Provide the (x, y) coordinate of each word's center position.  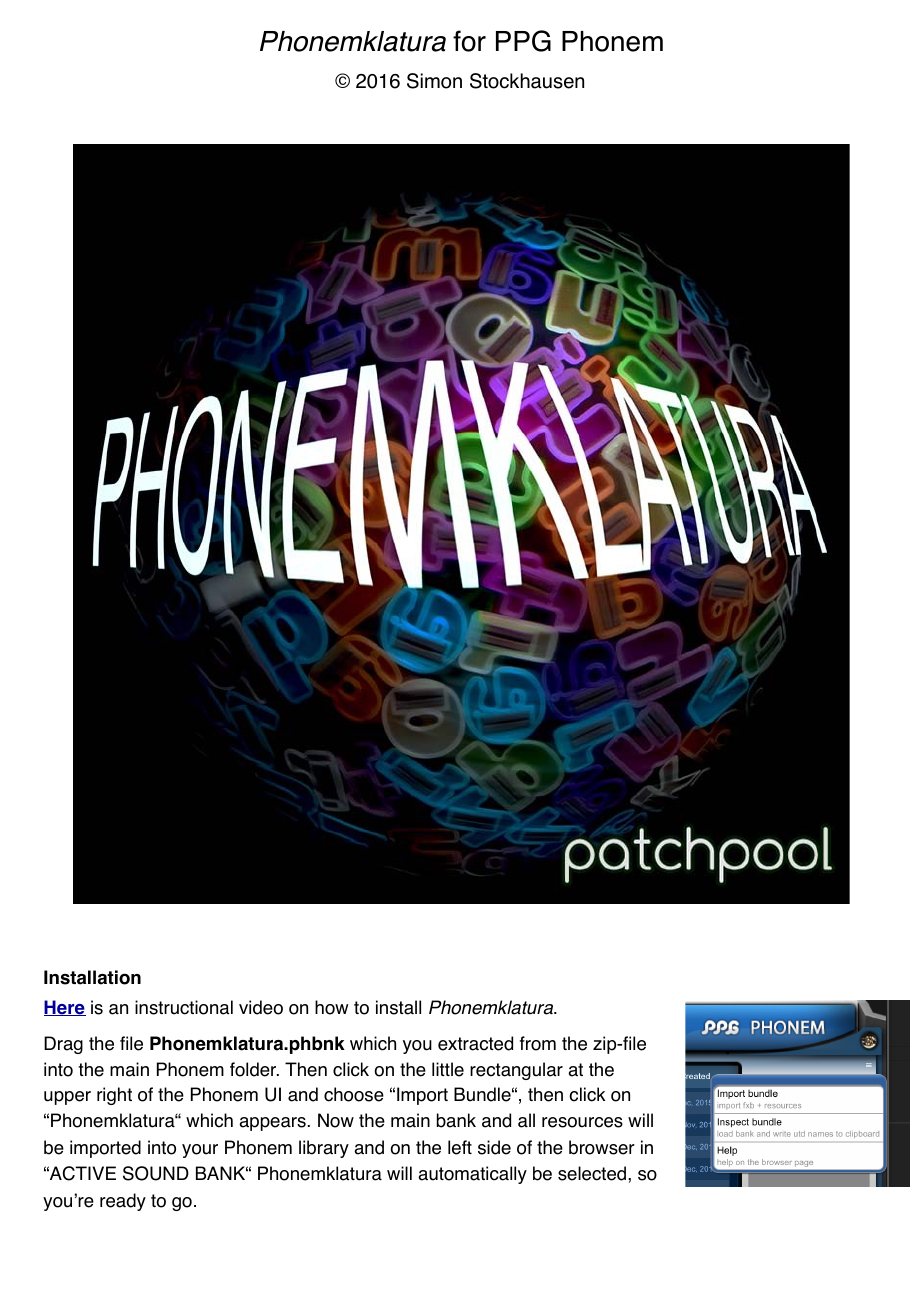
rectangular (516, 1071)
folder (254, 1069)
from (538, 1043)
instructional (184, 1007)
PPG (523, 41)
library (324, 1149)
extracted (475, 1043)
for (469, 41)
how (331, 1007)
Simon (434, 81)
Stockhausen (527, 81)
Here (65, 1008)
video (261, 1007)
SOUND (156, 1173)
